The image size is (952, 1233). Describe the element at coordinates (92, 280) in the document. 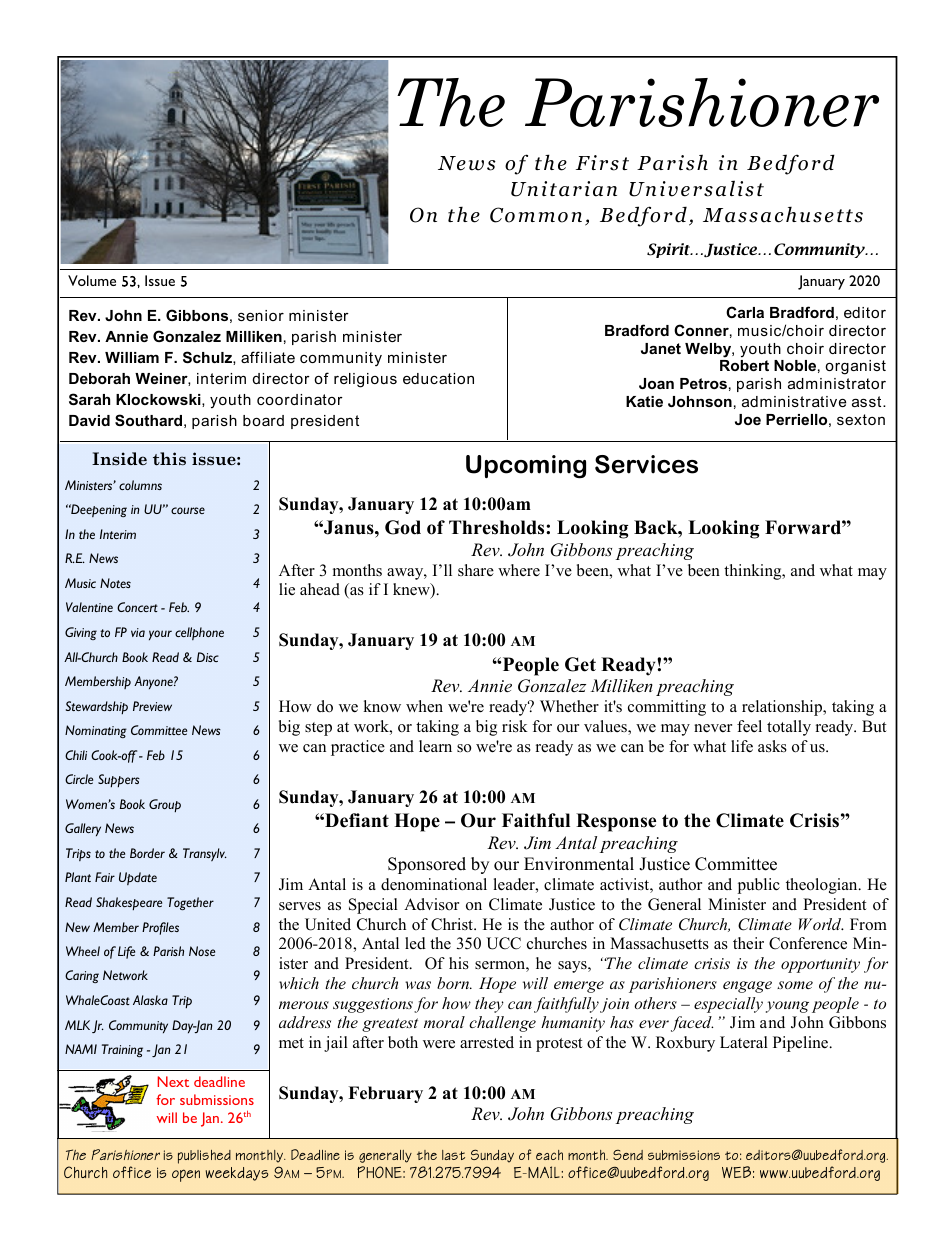

I see `Volume` at that location.
